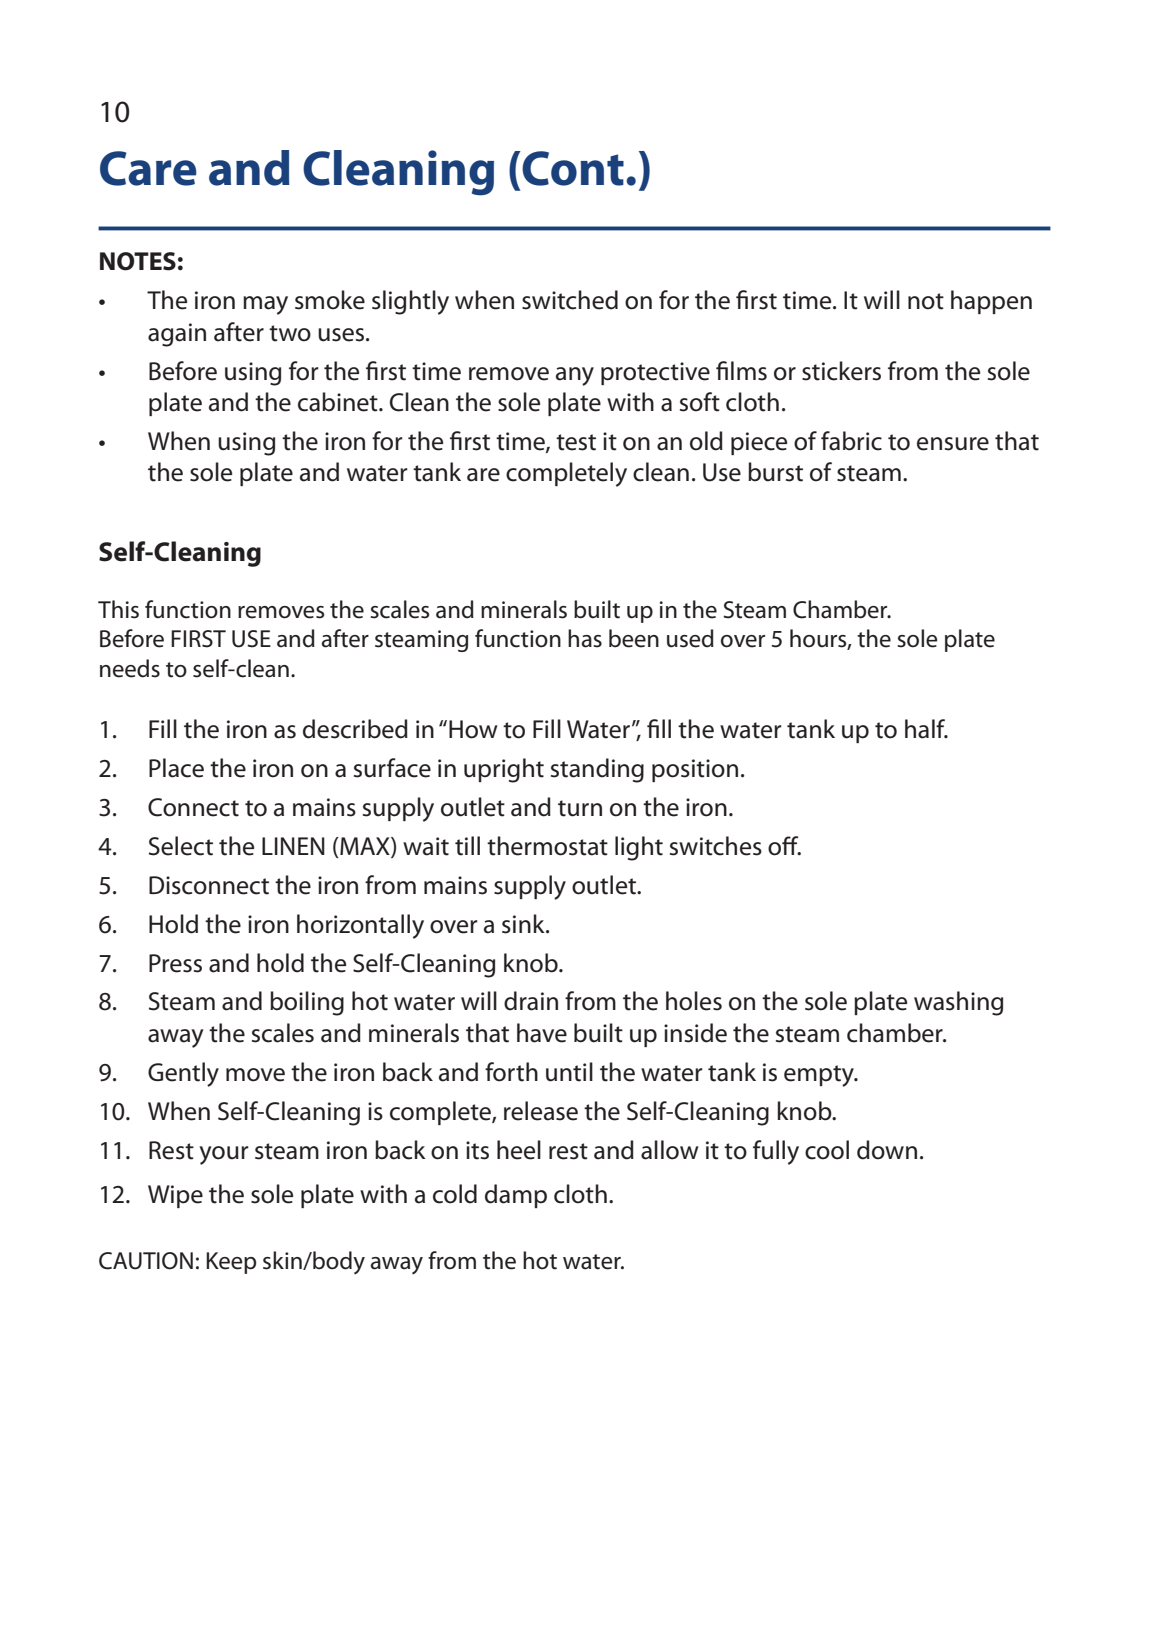  Describe the element at coordinates (231, 1263) in the screenshot. I see `Keep` at that location.
